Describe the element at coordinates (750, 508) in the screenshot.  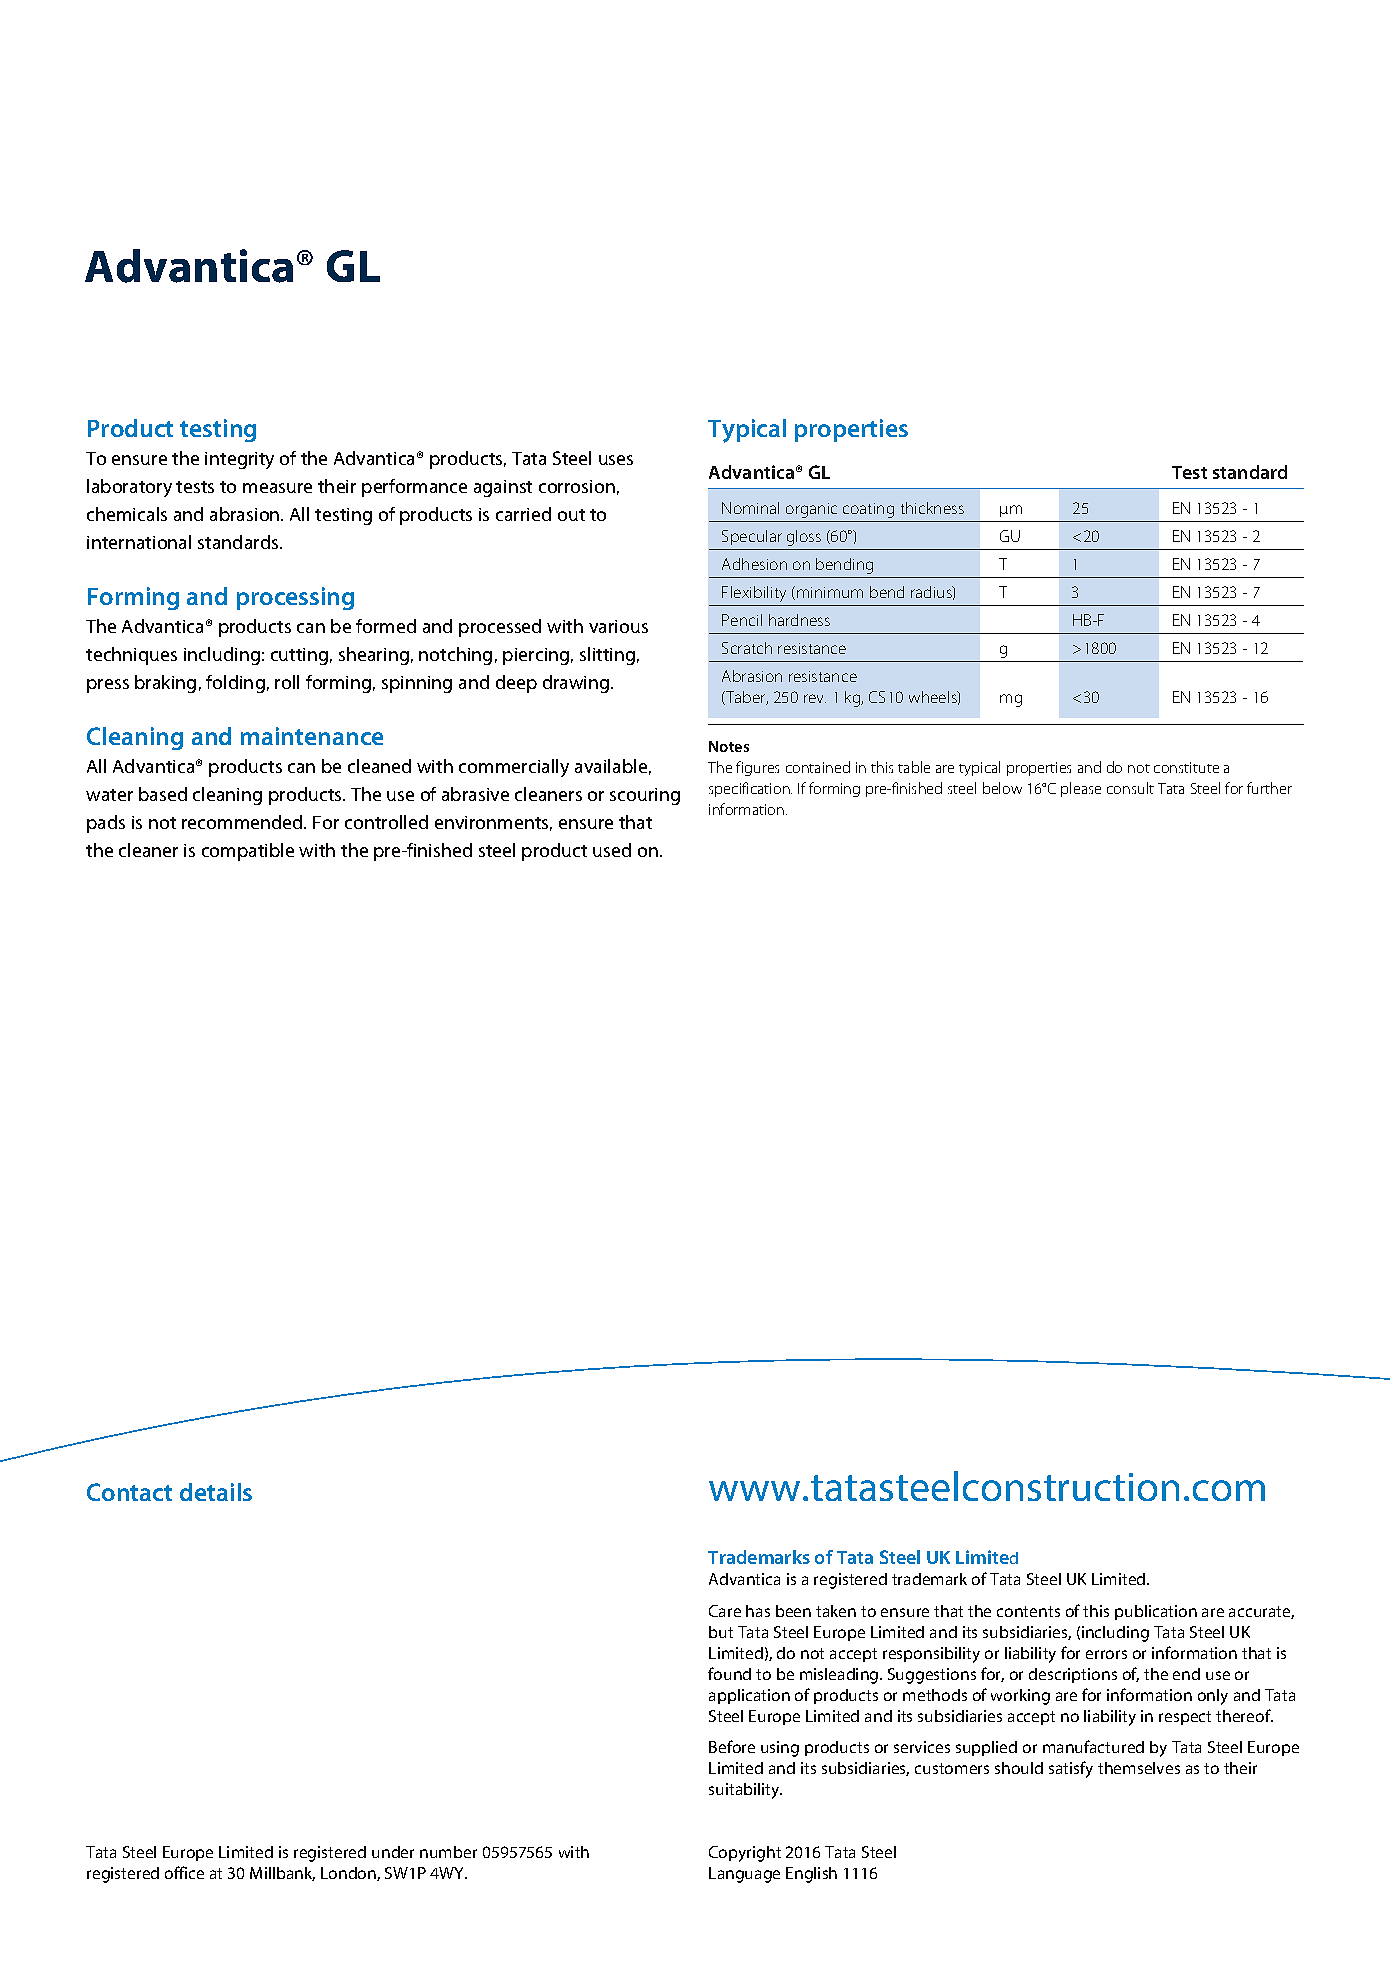
I see `Nominal` at that location.
